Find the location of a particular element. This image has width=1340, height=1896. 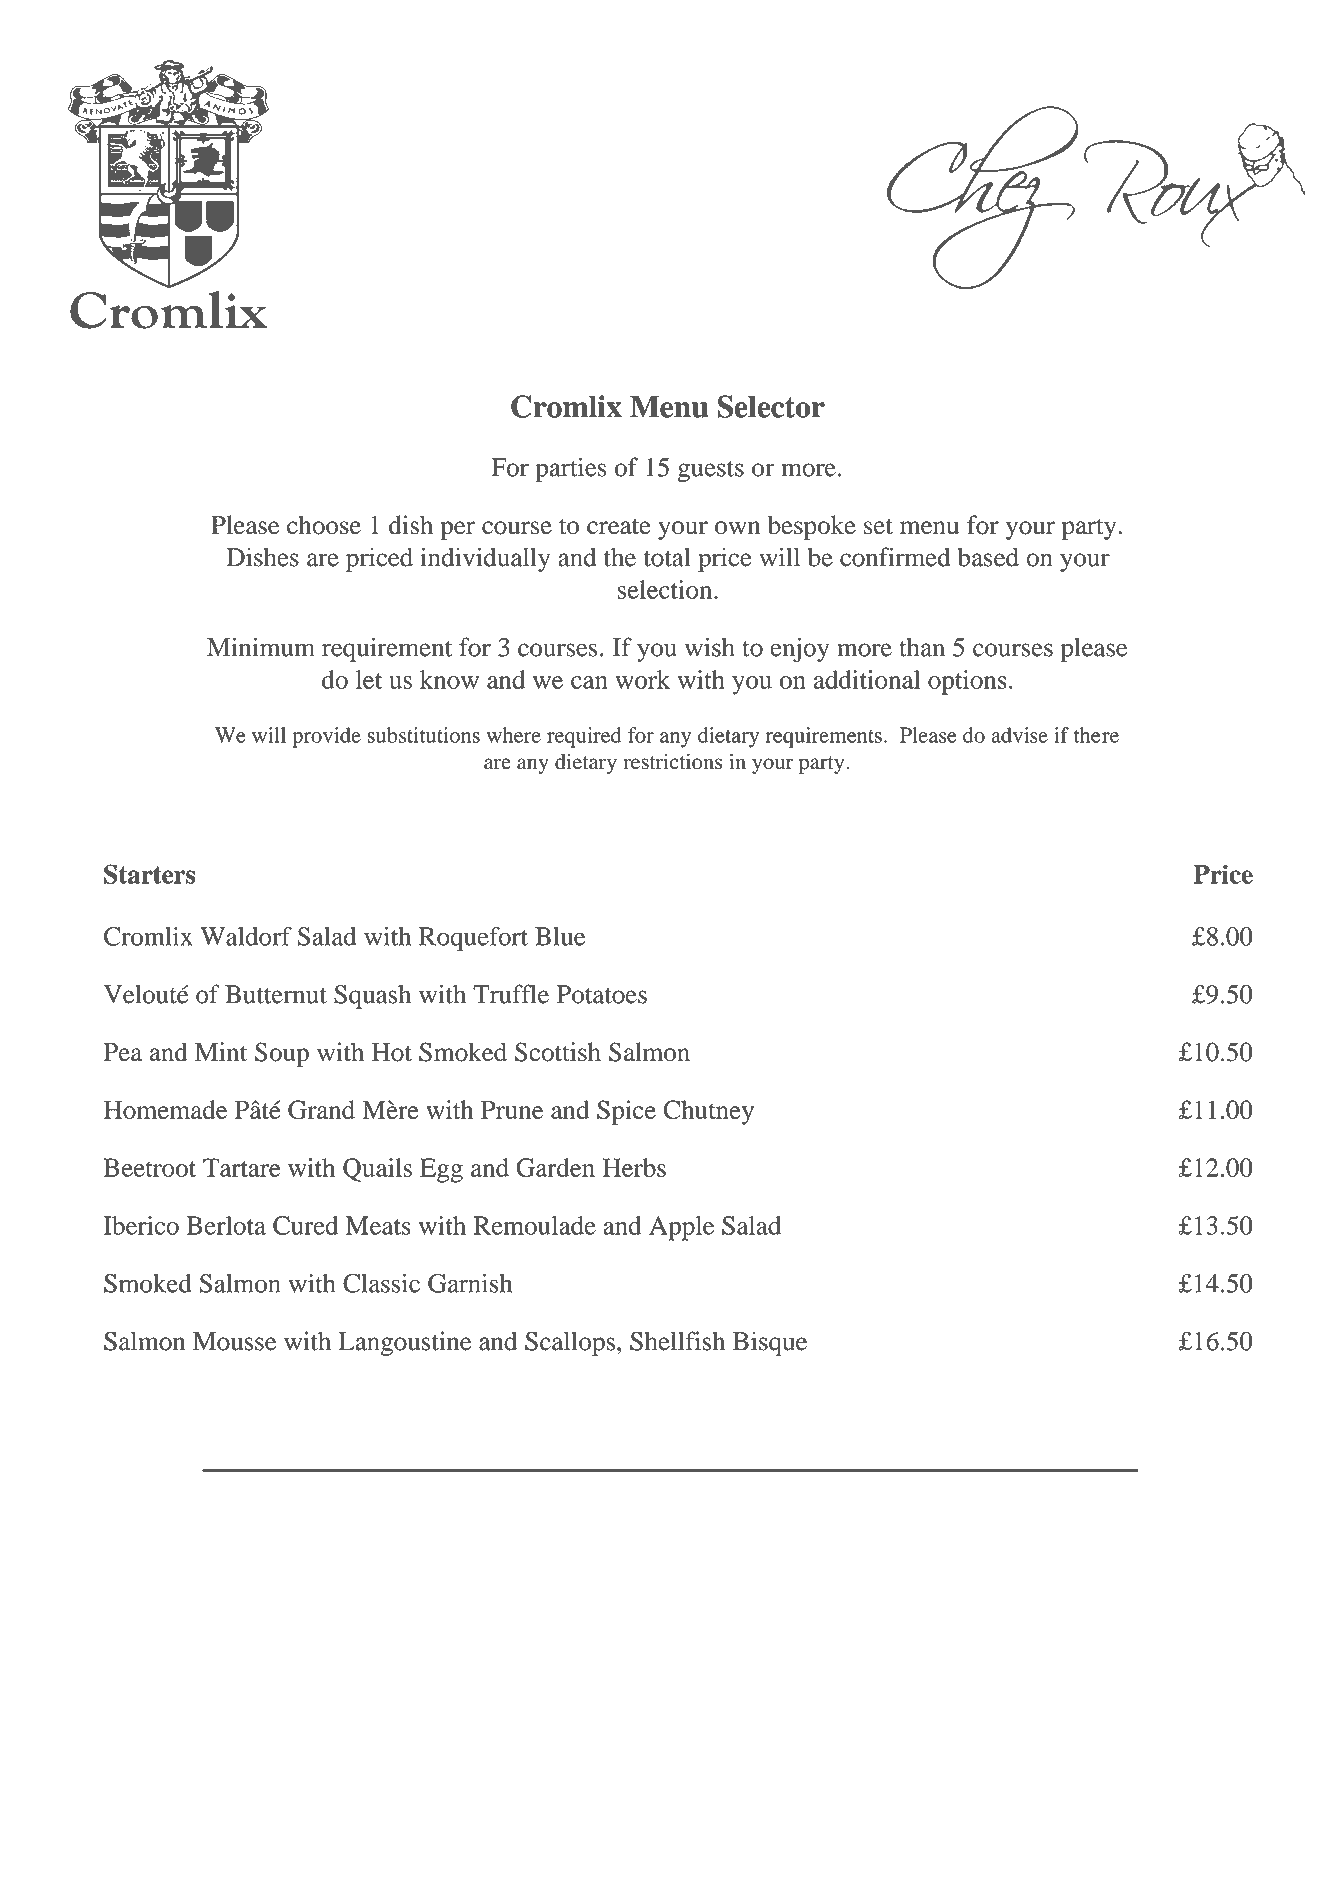

advise is located at coordinates (1019, 735).
